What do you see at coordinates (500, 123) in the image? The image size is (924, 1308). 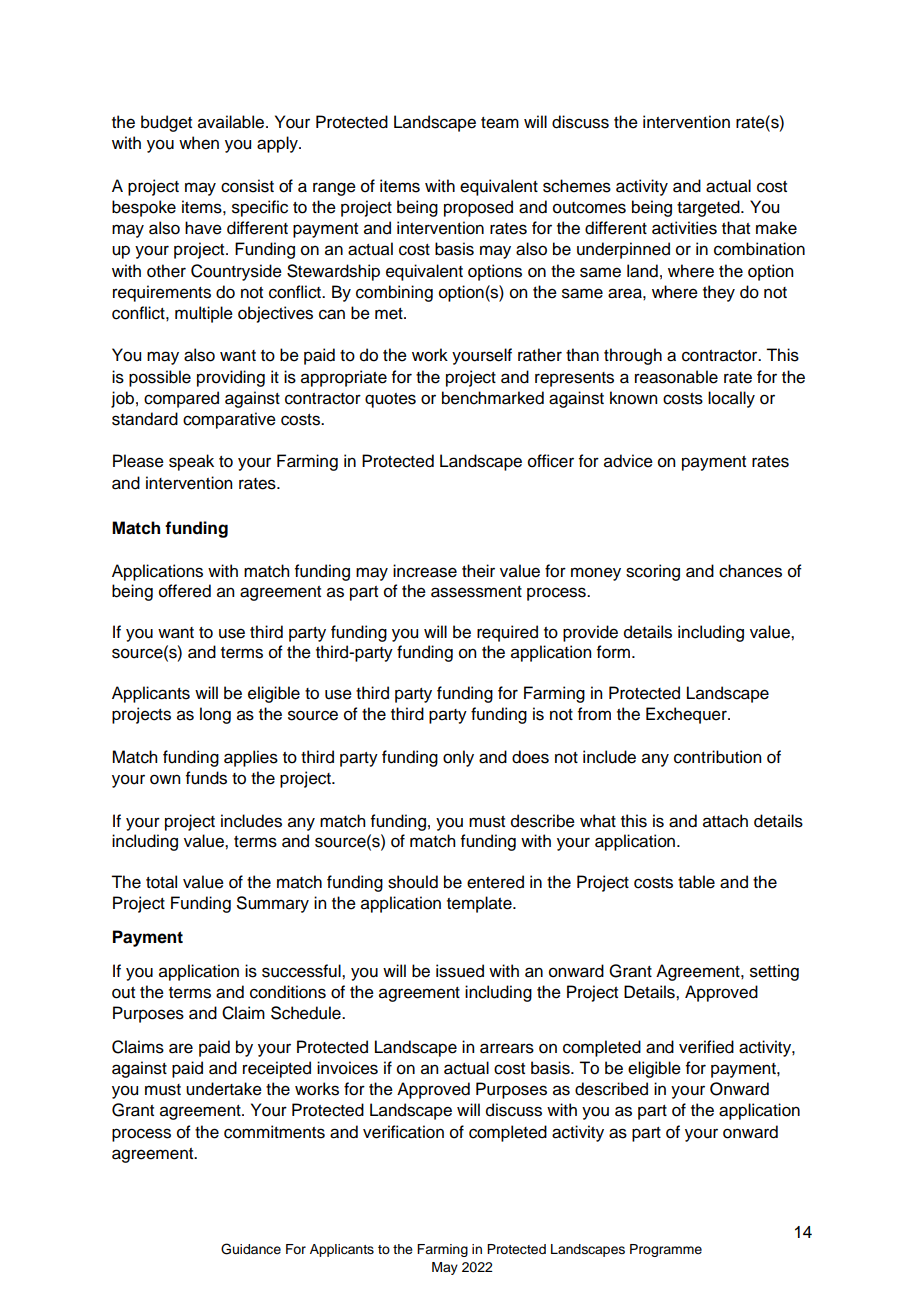 I see `team` at bounding box center [500, 123].
